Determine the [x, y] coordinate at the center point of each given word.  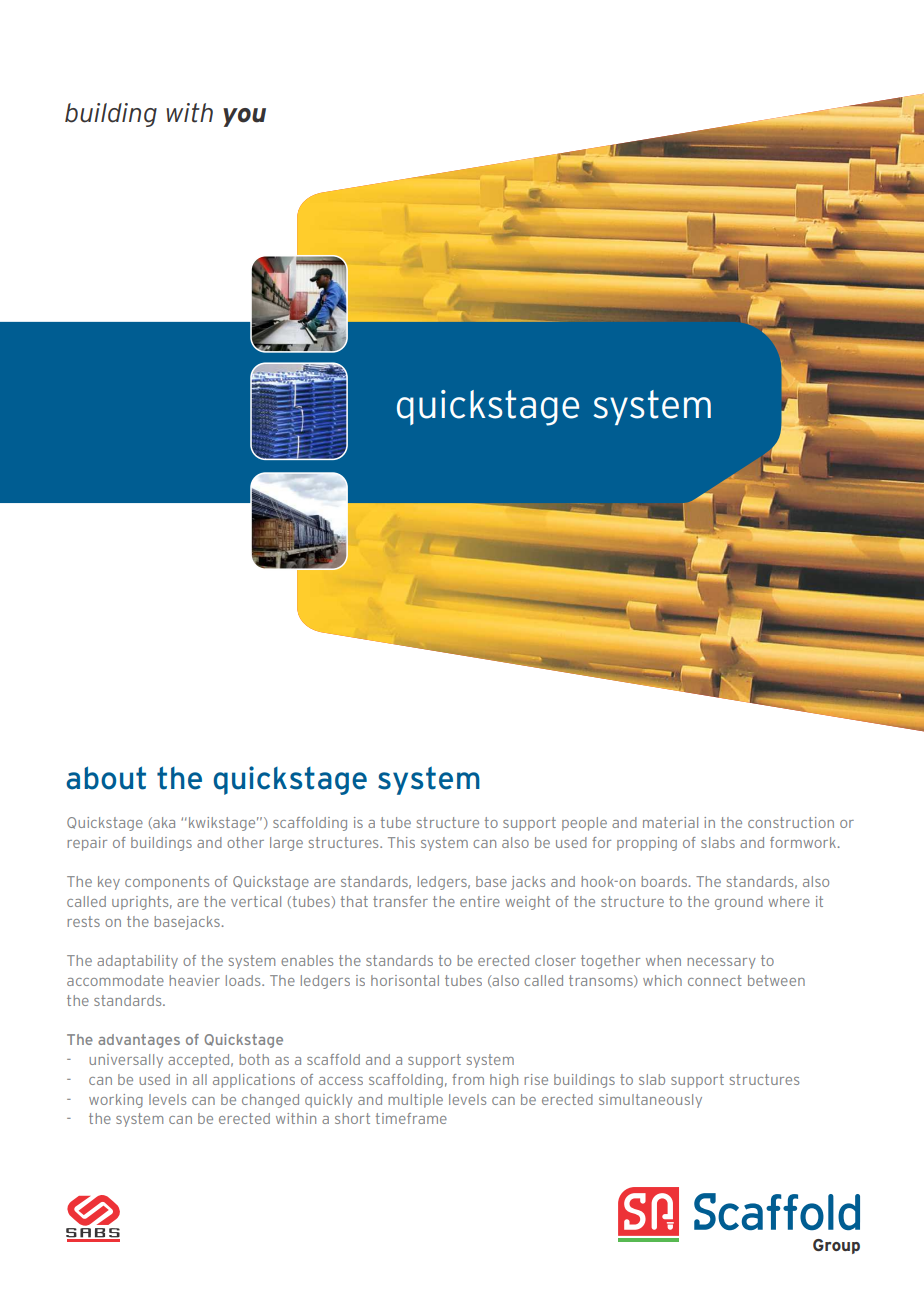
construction [791, 822]
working [116, 1101]
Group [836, 1246]
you [244, 117]
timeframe [411, 1118]
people [584, 824]
